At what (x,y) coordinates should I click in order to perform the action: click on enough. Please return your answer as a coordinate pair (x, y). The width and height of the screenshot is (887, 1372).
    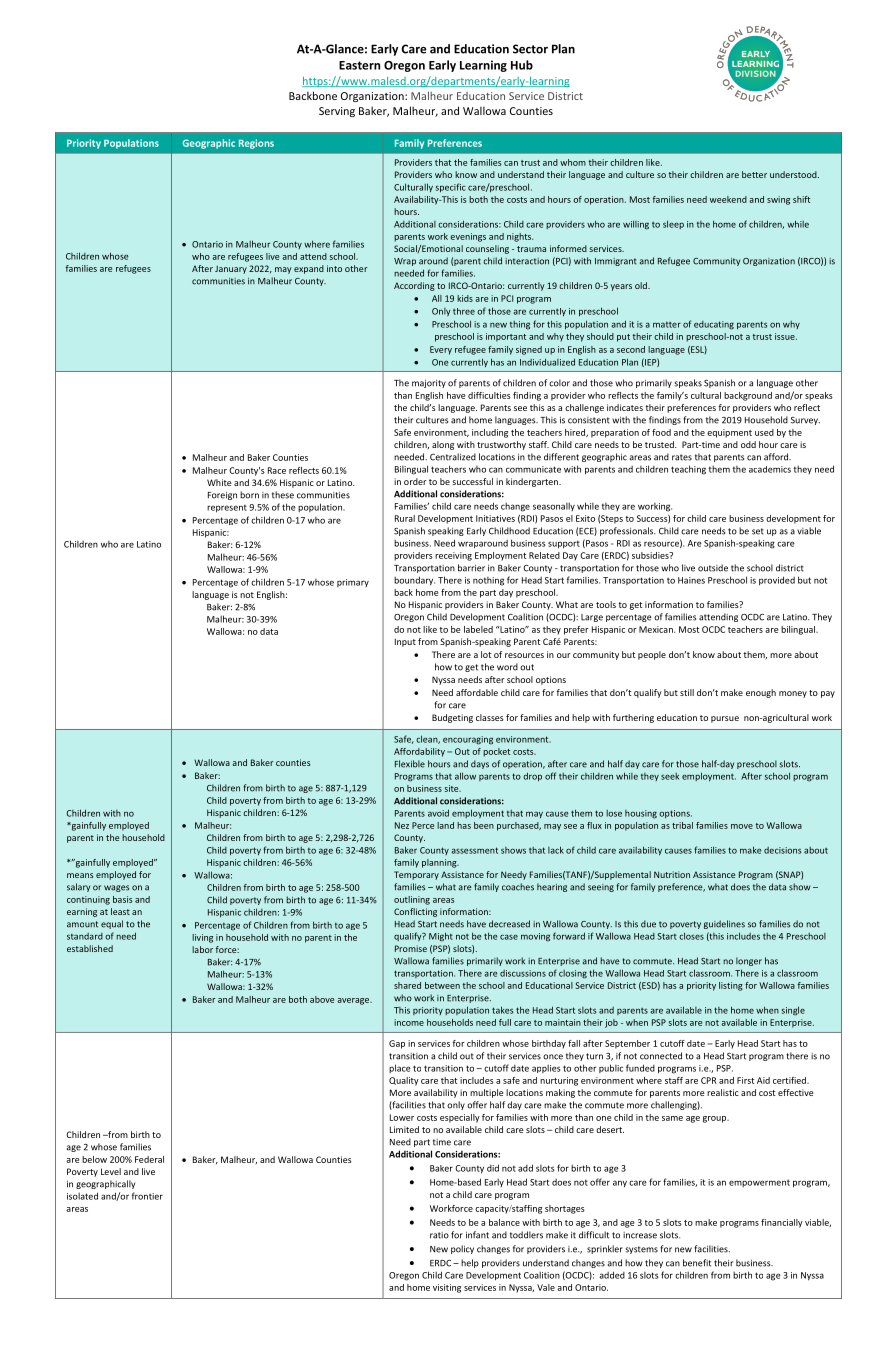
    Looking at the image, I should click on (761, 693).
